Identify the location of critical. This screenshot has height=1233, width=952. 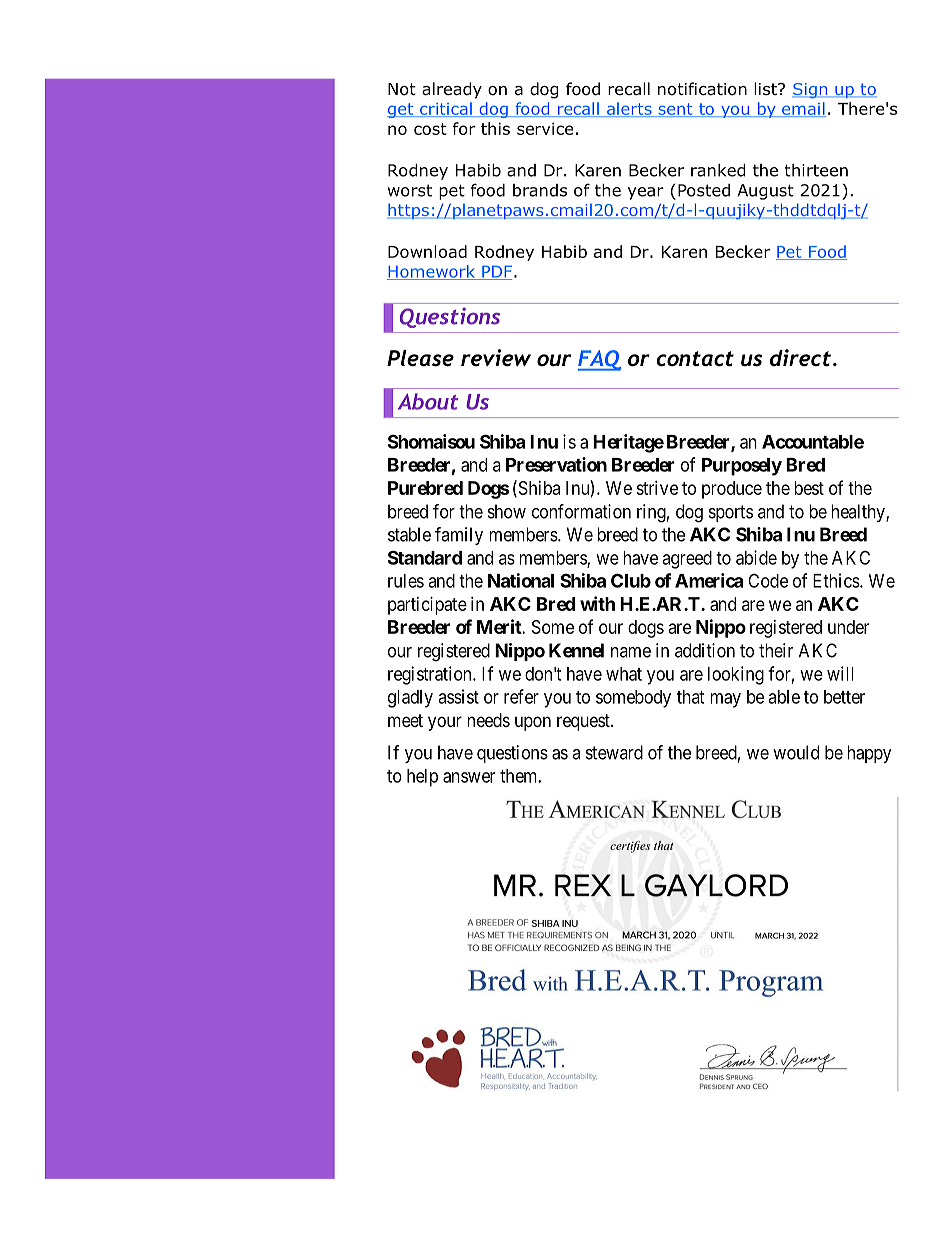
(446, 109).
